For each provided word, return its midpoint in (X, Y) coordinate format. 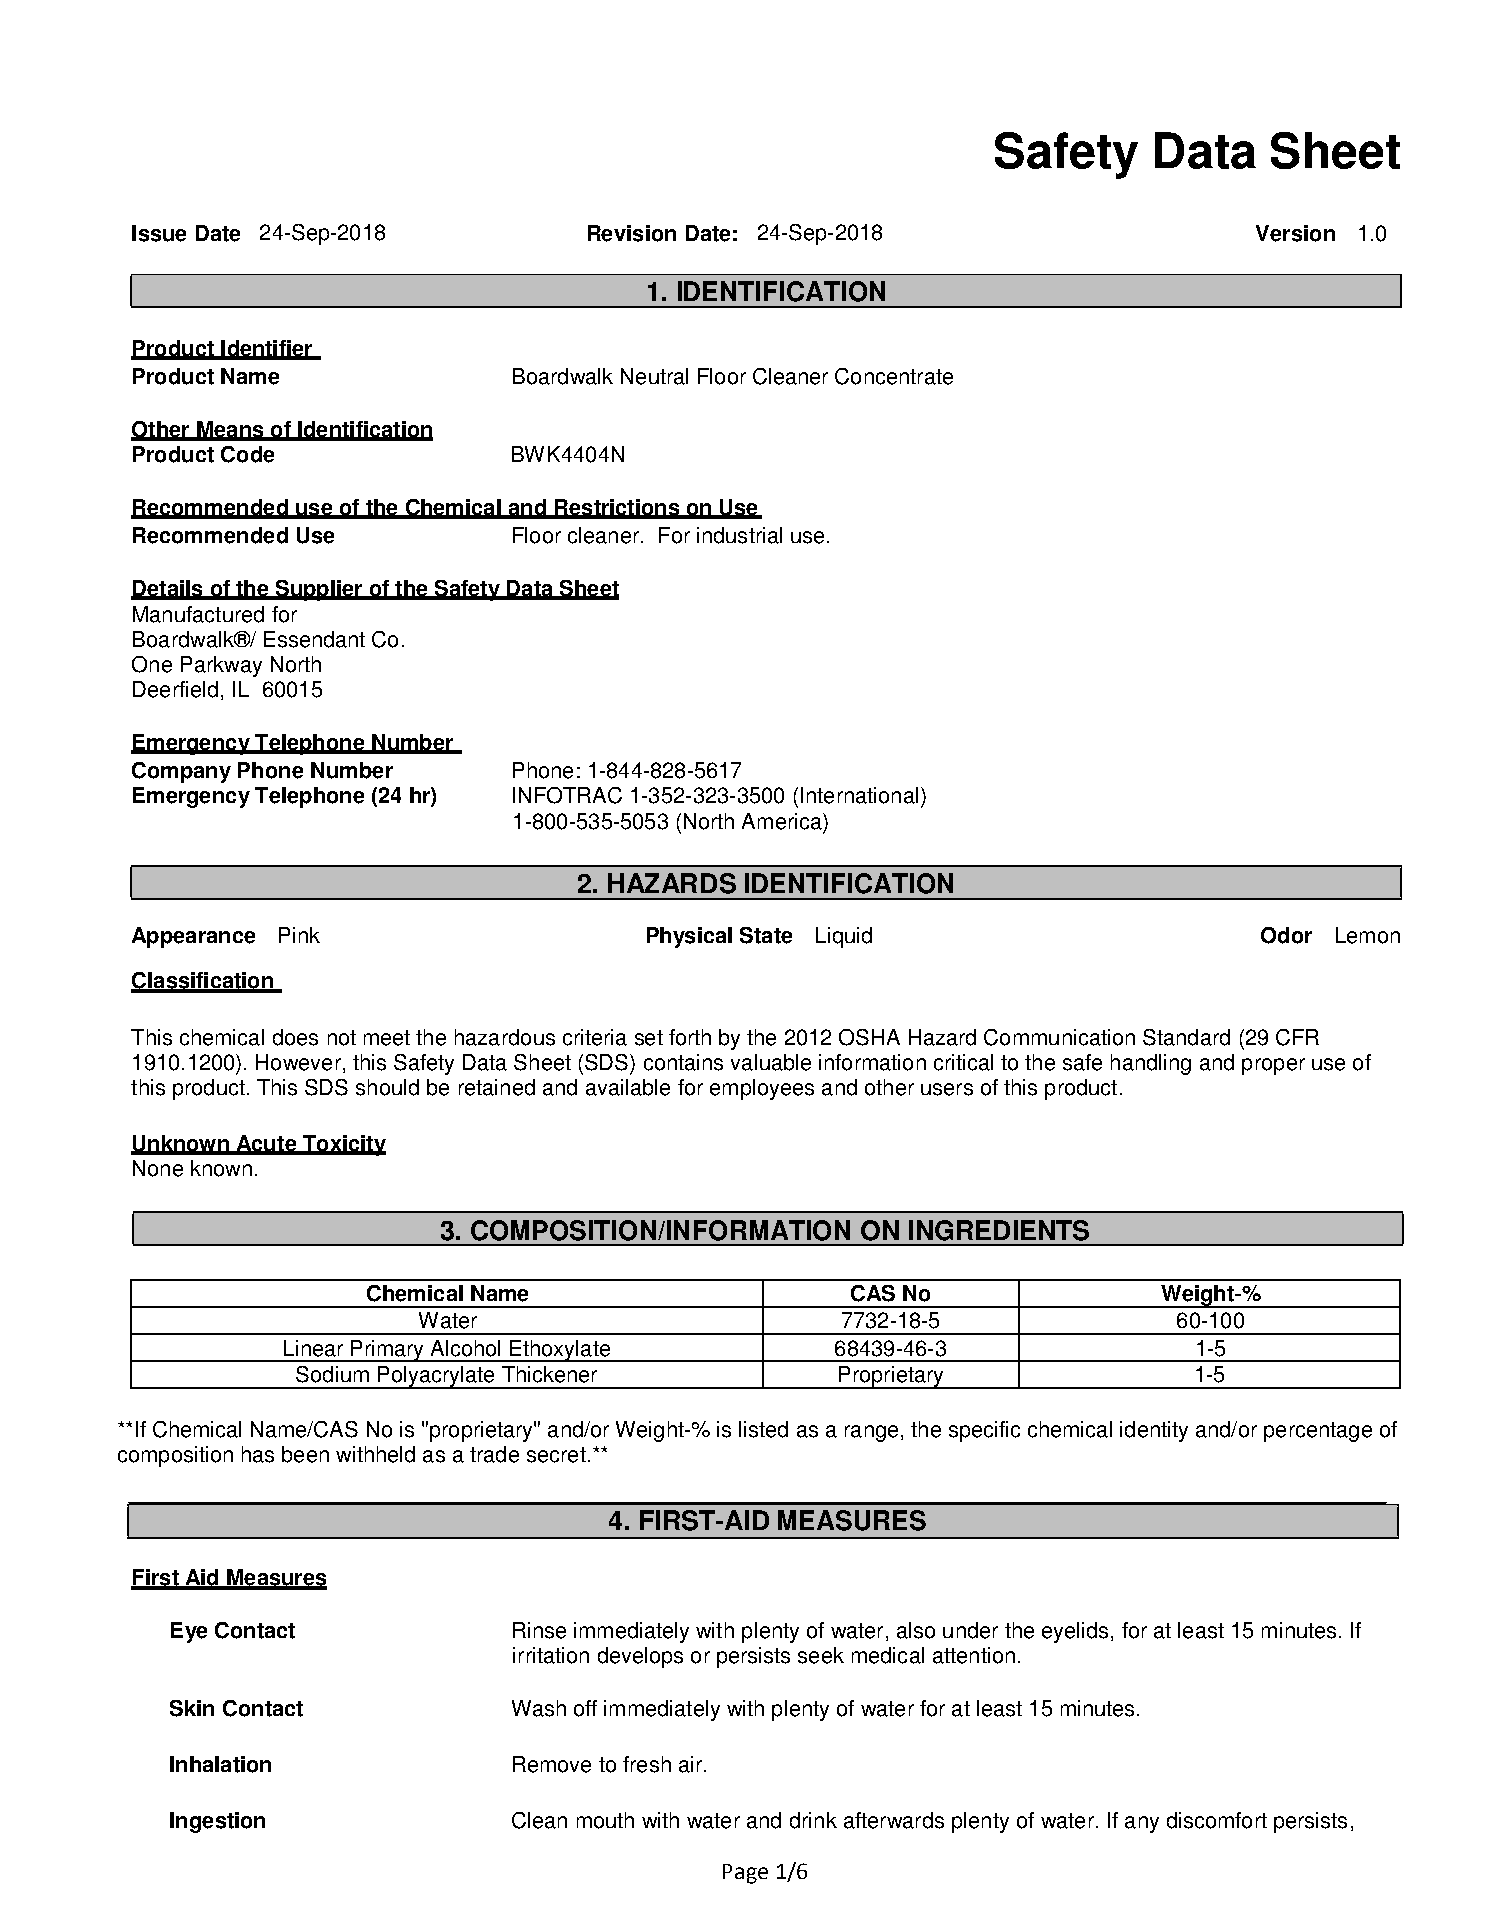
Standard (1186, 1037)
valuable (771, 1062)
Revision (632, 233)
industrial (739, 535)
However (298, 1062)
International (859, 795)
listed (763, 1429)
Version (1295, 233)
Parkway (221, 666)
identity (1154, 1431)
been (305, 1454)
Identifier (266, 349)
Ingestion (217, 1822)
